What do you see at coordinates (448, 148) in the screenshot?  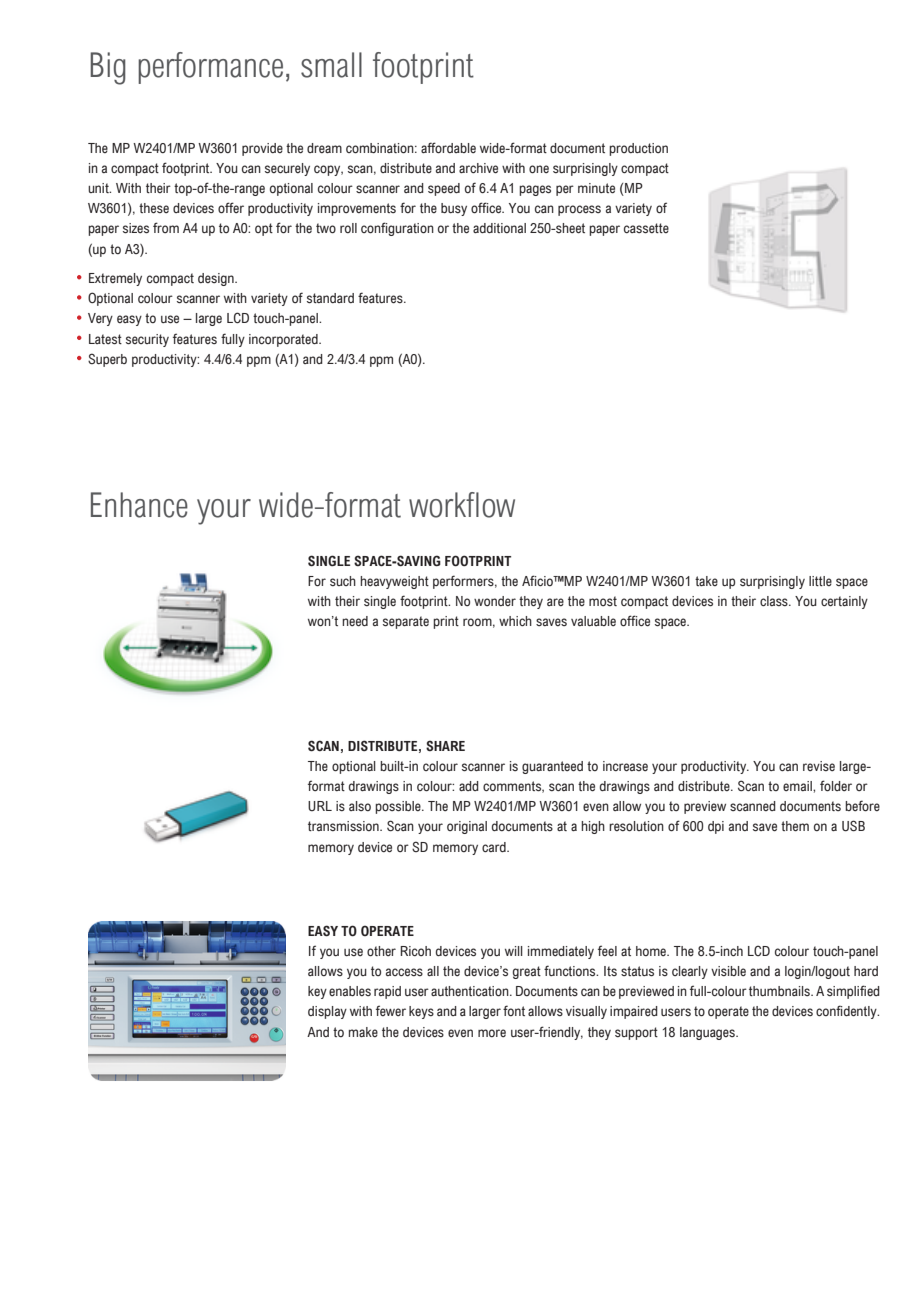 I see `affordable` at bounding box center [448, 148].
